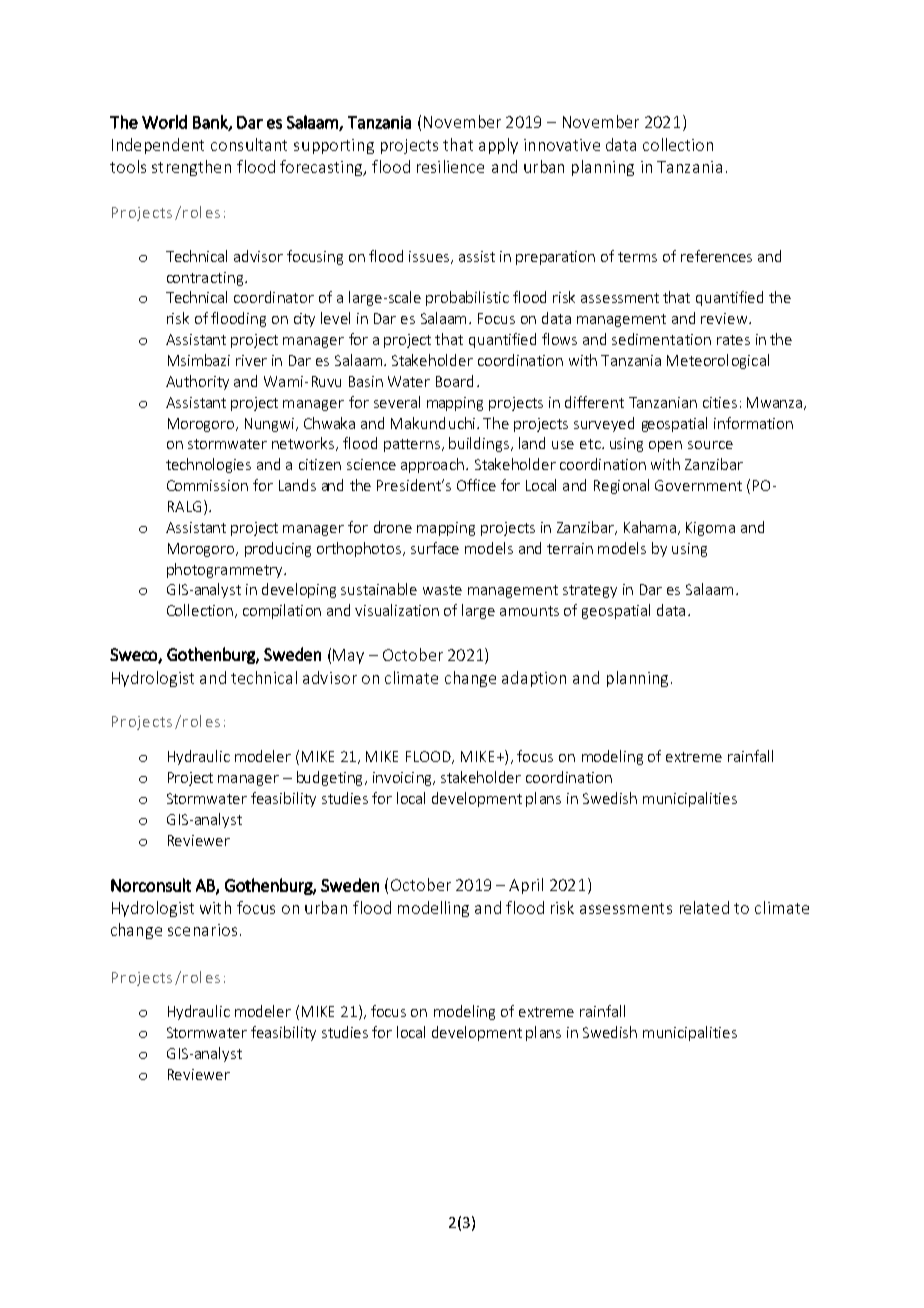 Image resolution: width=924 pixels, height=1308 pixels. Describe the element at coordinates (202, 930) in the image. I see `scenarios` at that location.
